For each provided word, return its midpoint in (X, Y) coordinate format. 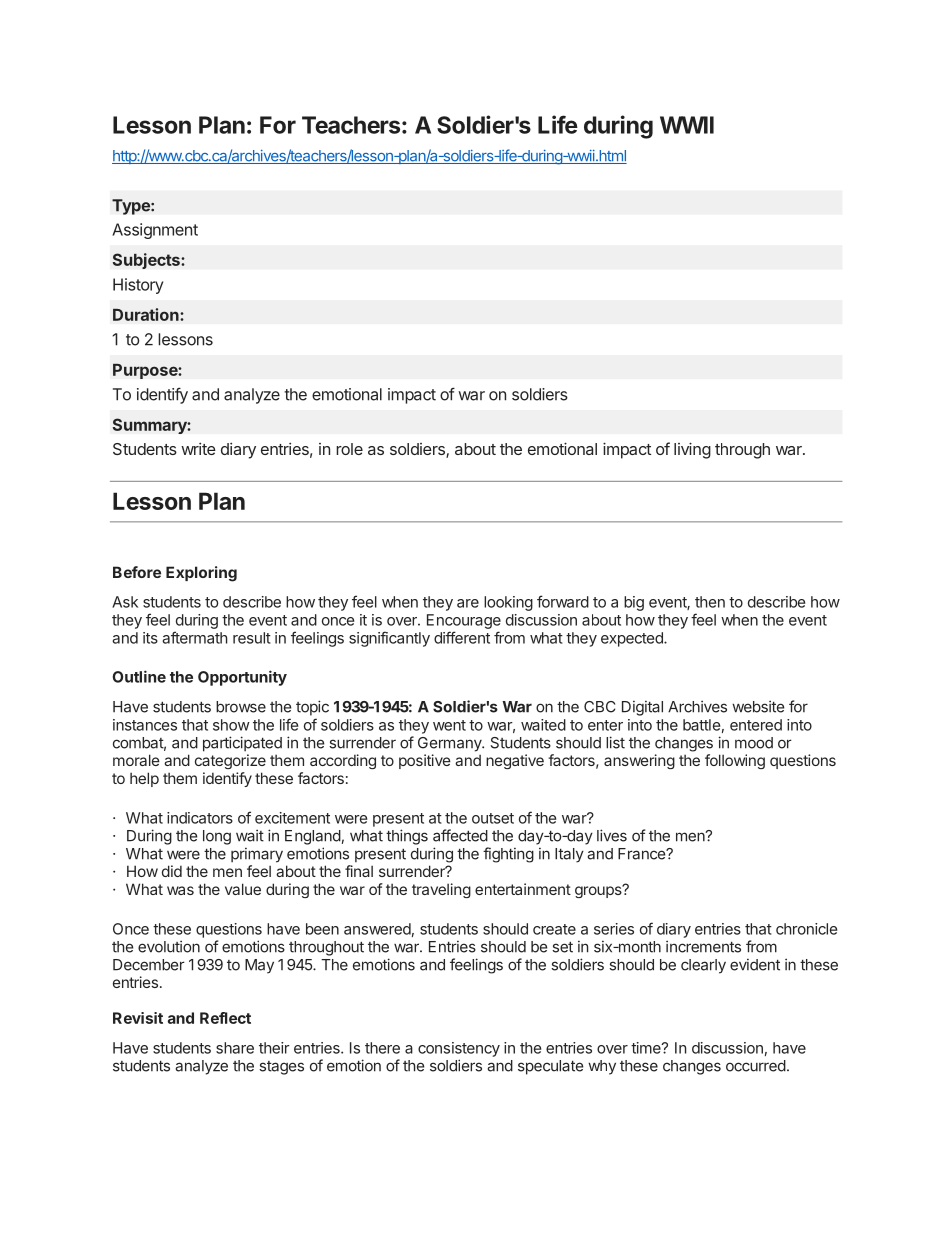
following (735, 761)
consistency (459, 1049)
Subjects (147, 261)
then (710, 602)
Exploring (201, 574)
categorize (230, 761)
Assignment (155, 231)
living (692, 450)
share (235, 1048)
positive (425, 761)
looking (508, 603)
